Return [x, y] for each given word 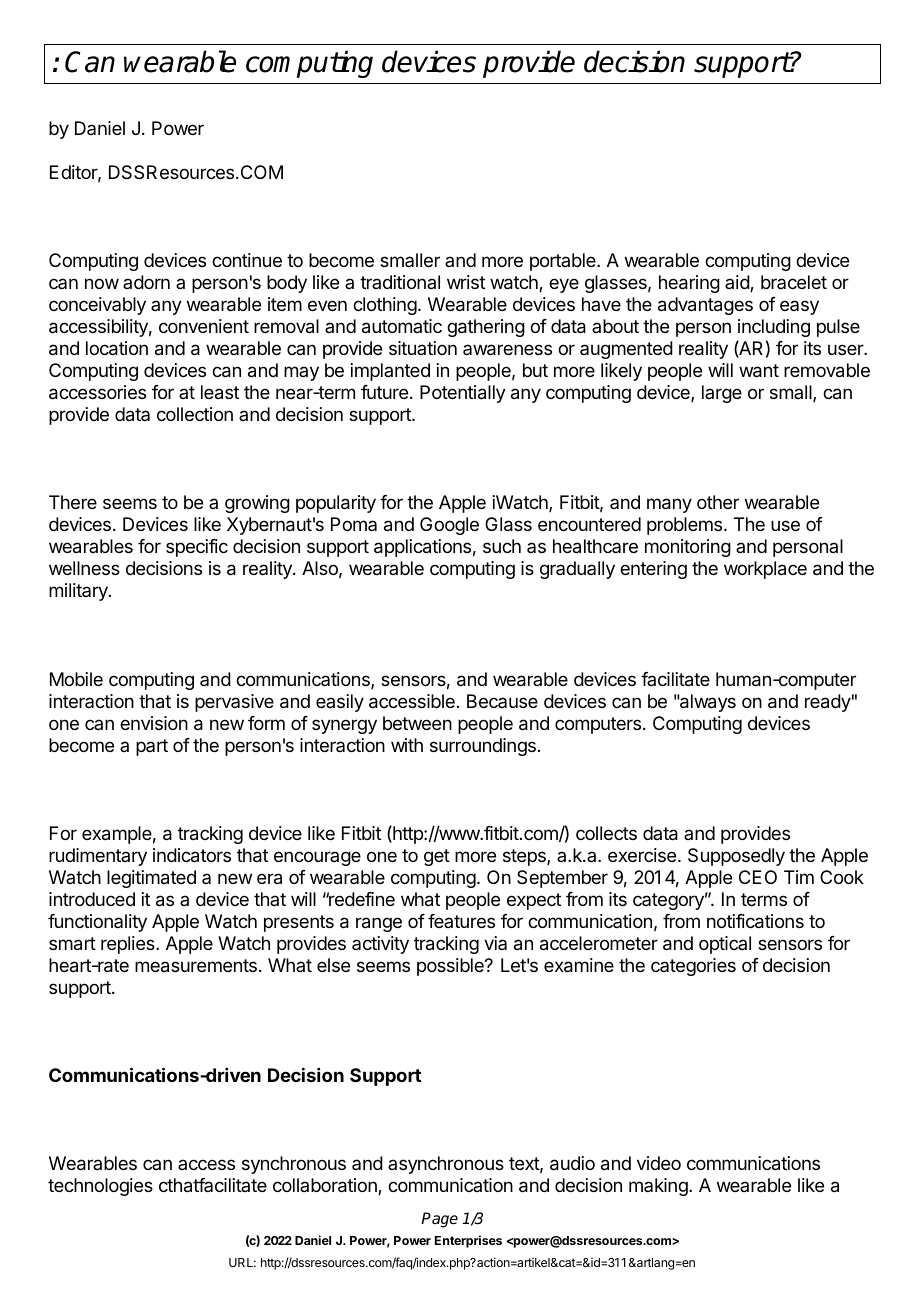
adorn [146, 282]
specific [197, 548]
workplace [765, 570]
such [502, 546]
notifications [755, 921]
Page [439, 1220]
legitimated [151, 879]
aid [738, 283]
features [461, 921]
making [659, 1187]
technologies [100, 1187]
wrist [466, 282]
